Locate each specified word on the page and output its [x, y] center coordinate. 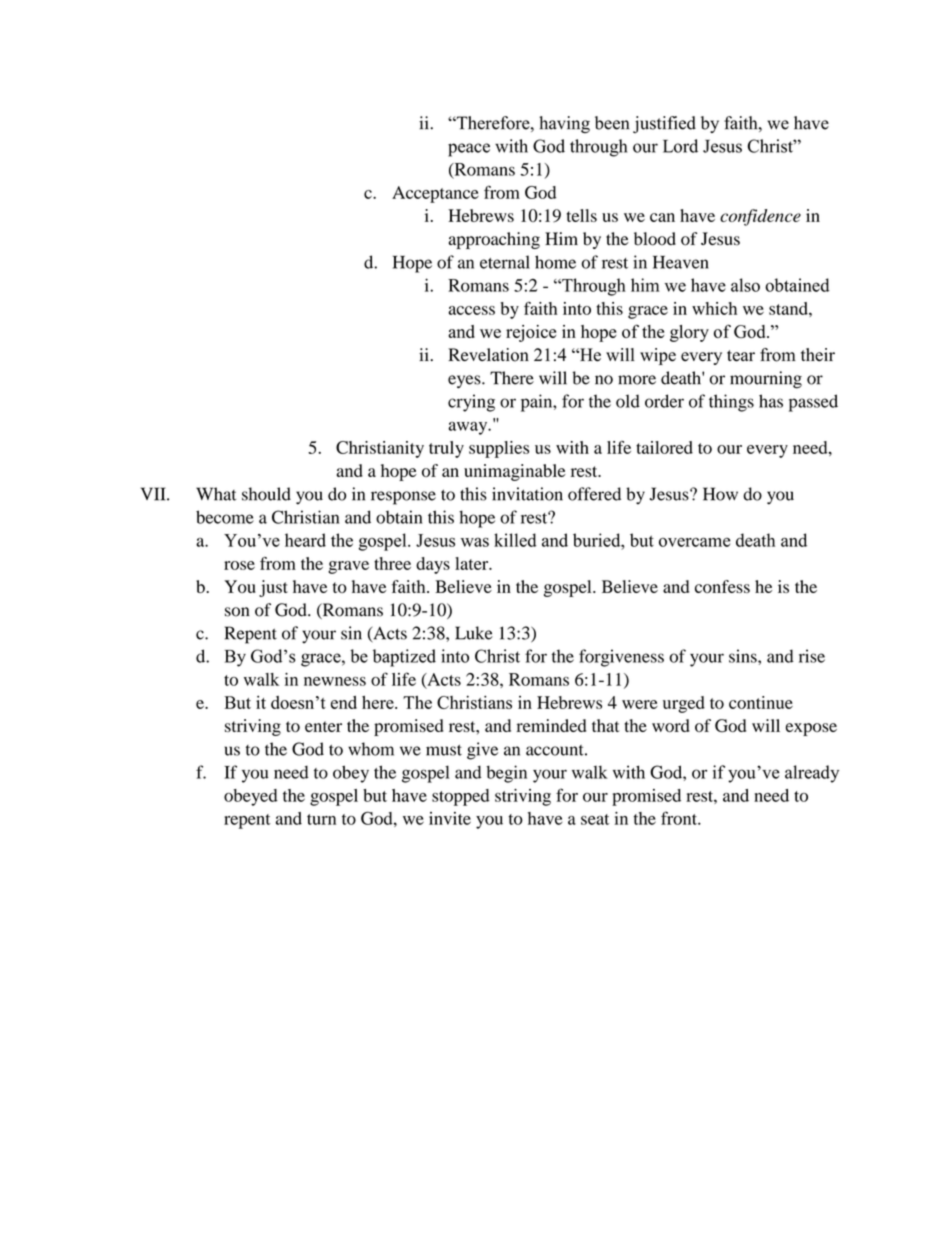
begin [506, 774]
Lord [680, 146]
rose [239, 565]
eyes [465, 381]
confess [722, 586]
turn [321, 819]
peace [469, 150]
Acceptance [435, 194]
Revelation [488, 355]
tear [741, 356]
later [473, 563]
